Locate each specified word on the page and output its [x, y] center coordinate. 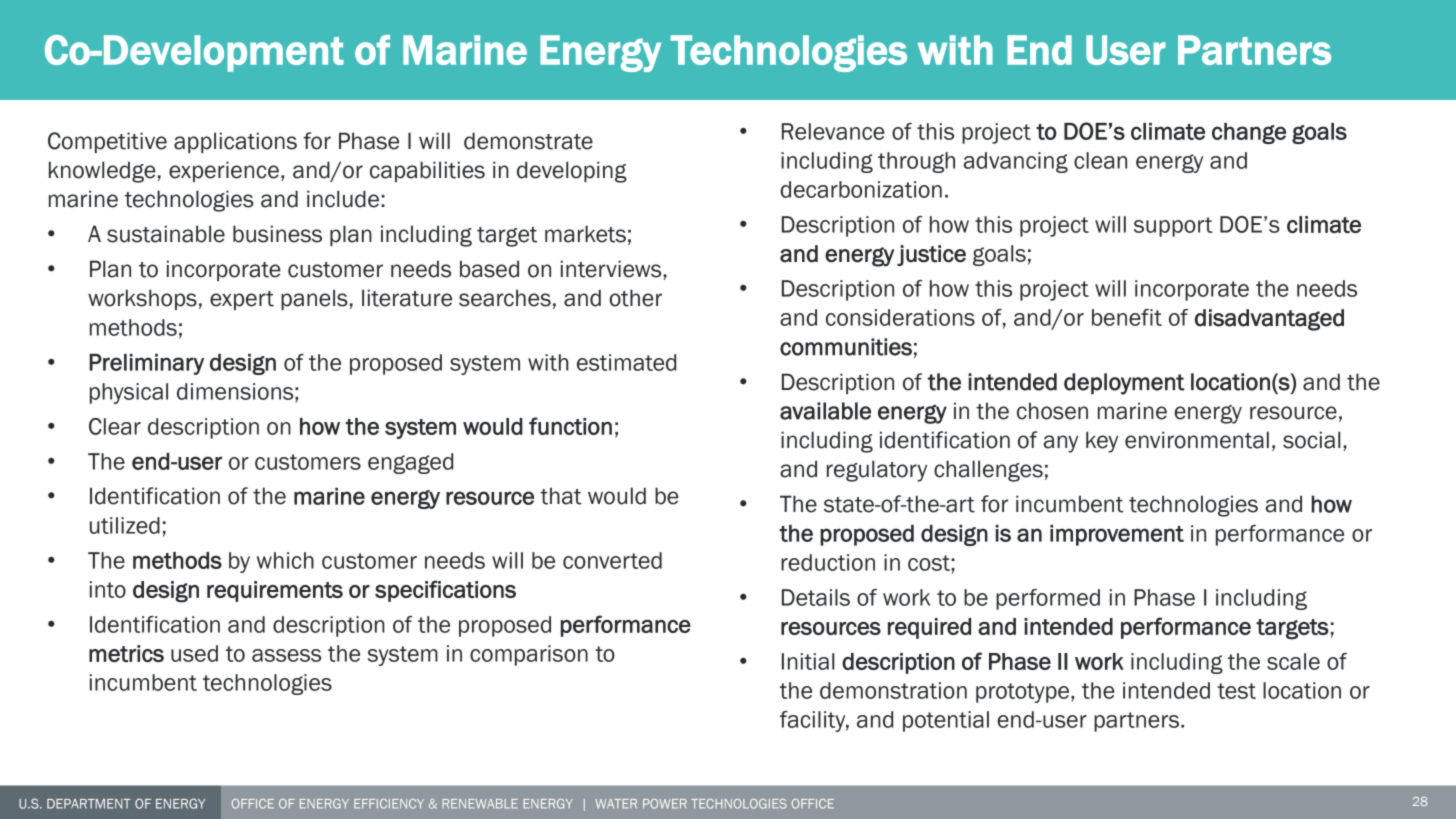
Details [816, 597]
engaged [410, 463]
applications [235, 142]
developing [572, 172]
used [194, 653]
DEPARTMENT [89, 804]
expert [242, 300]
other [635, 298]
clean [1100, 160]
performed [1048, 599]
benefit [1127, 317]
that [561, 496]
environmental [1197, 440]
